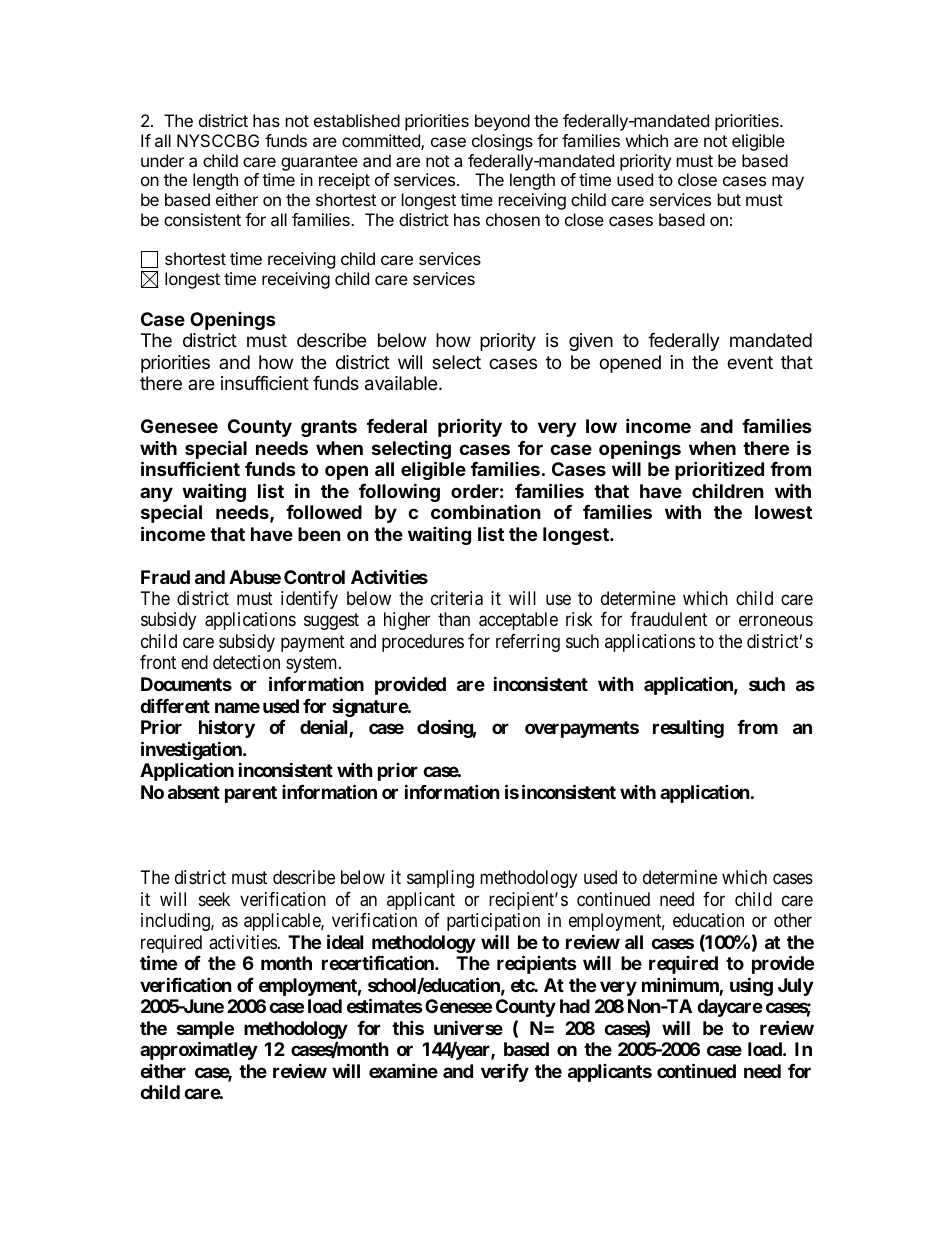 The height and width of the page is (1233, 952). Describe the element at coordinates (502, 122) in the page. I see `beyond` at that location.
